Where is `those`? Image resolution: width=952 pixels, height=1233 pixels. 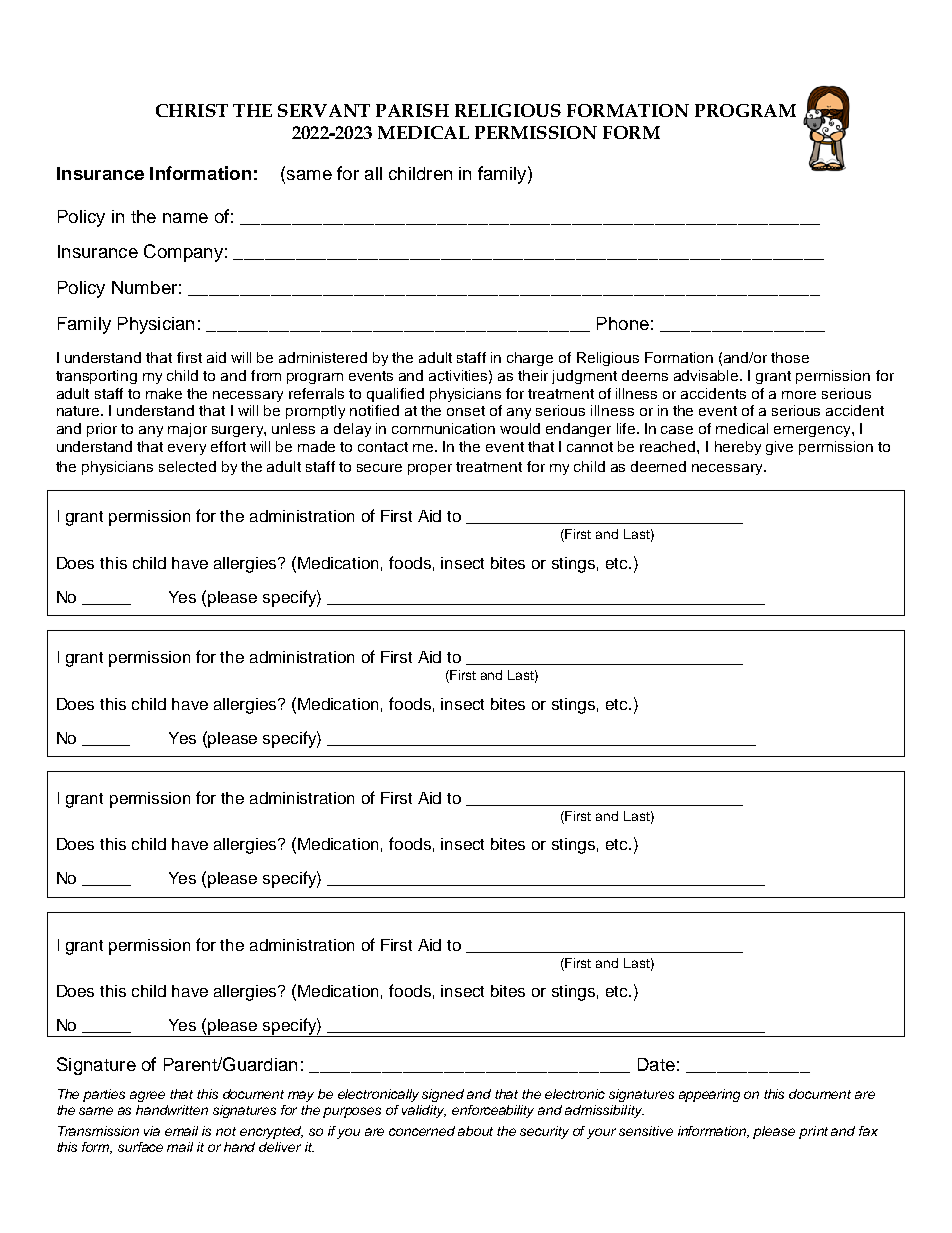 those is located at coordinates (790, 357).
